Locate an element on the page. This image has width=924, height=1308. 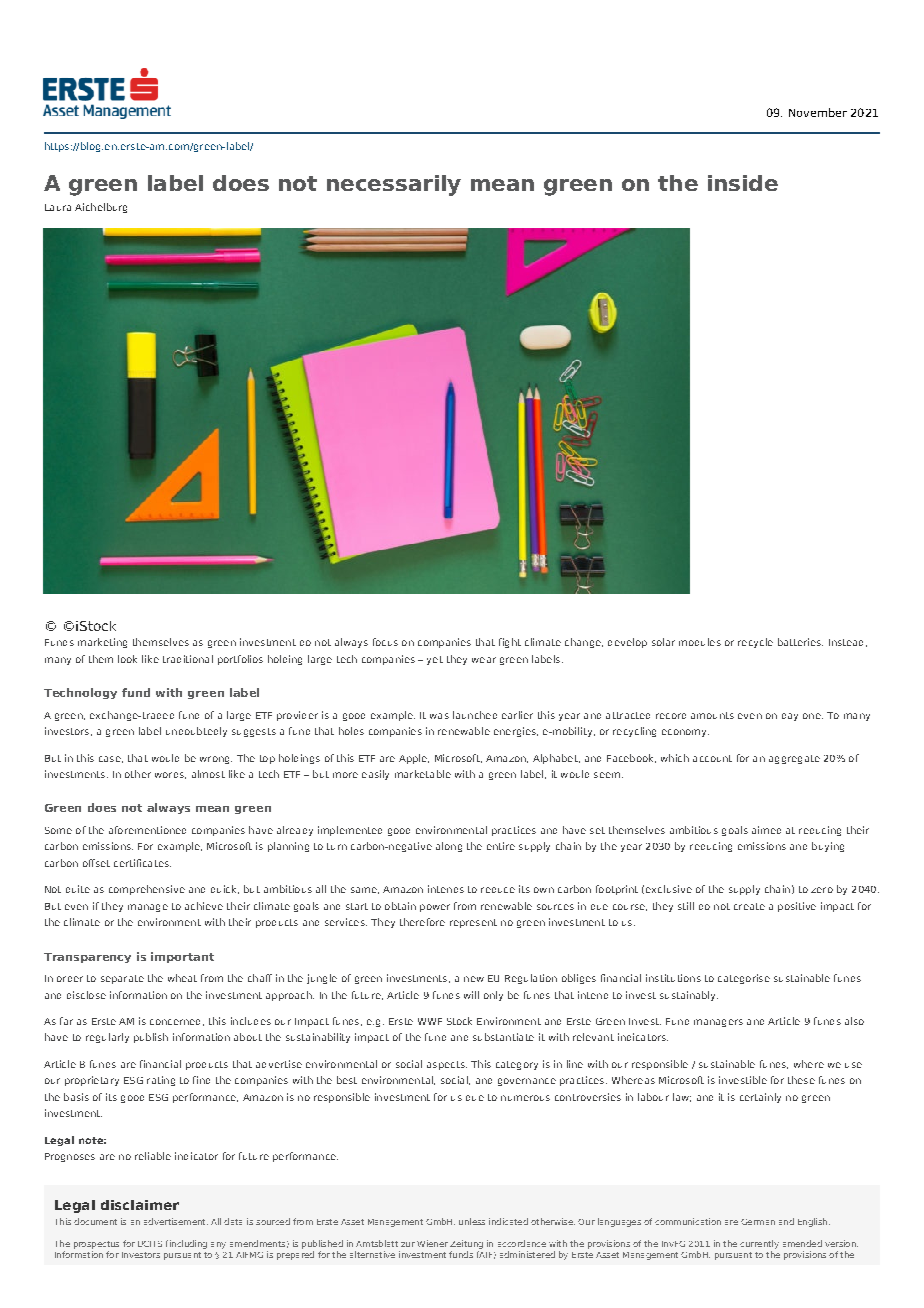
certificates is located at coordinates (142, 863).
